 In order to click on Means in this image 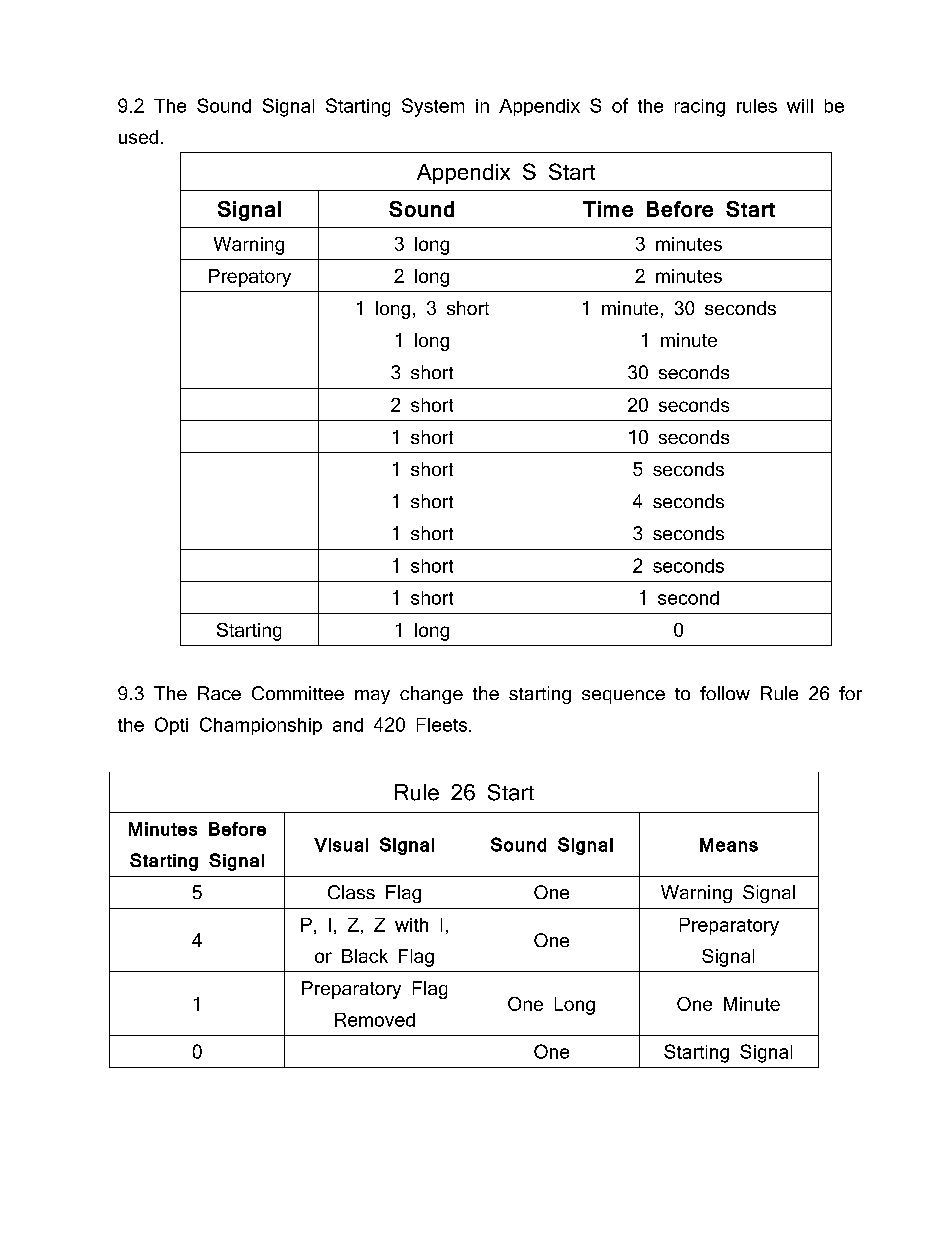, I will do `click(729, 845)`.
